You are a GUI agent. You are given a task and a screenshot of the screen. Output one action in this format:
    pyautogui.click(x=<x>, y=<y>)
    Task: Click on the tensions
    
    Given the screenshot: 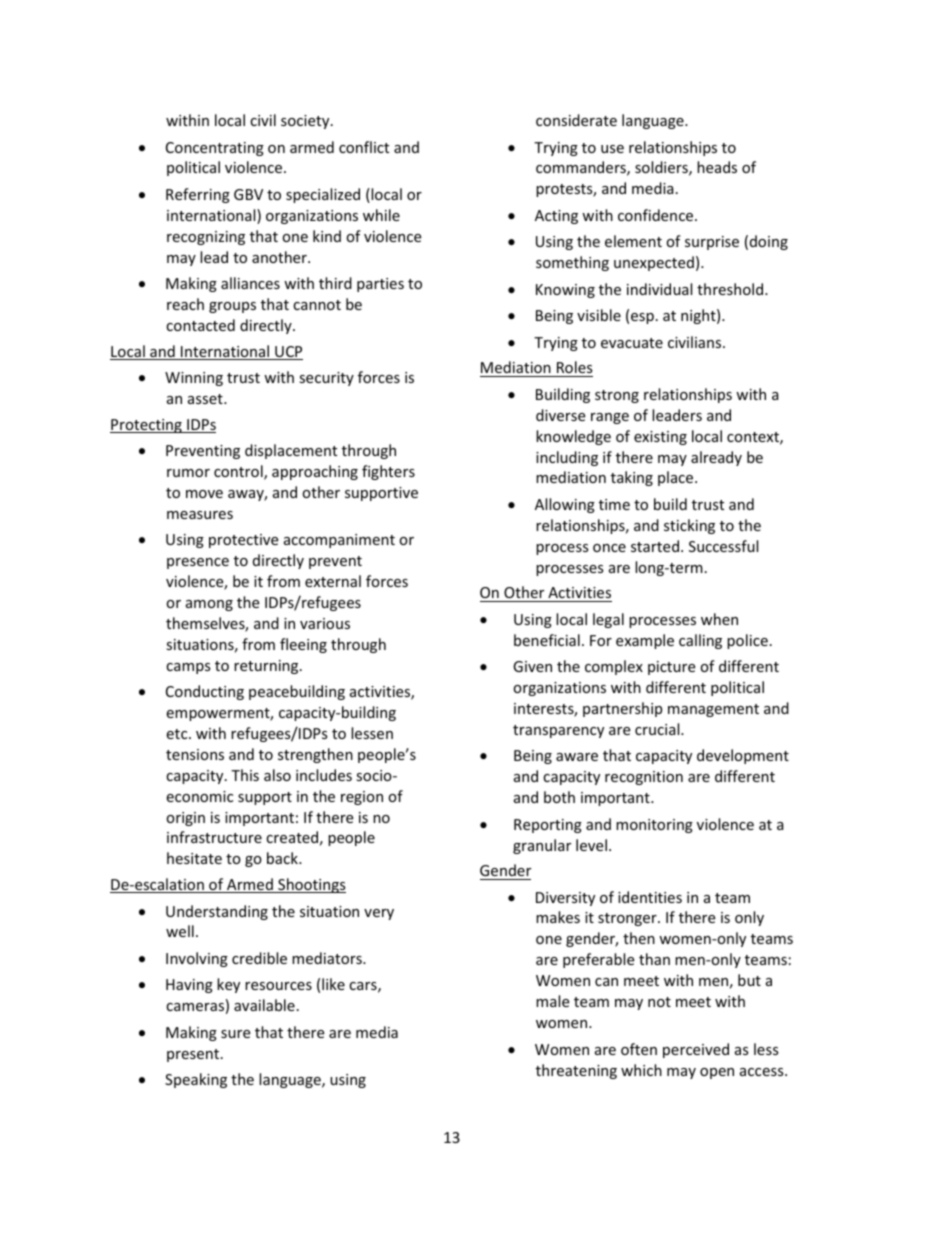 What is the action you would take?
    pyautogui.click(x=195, y=754)
